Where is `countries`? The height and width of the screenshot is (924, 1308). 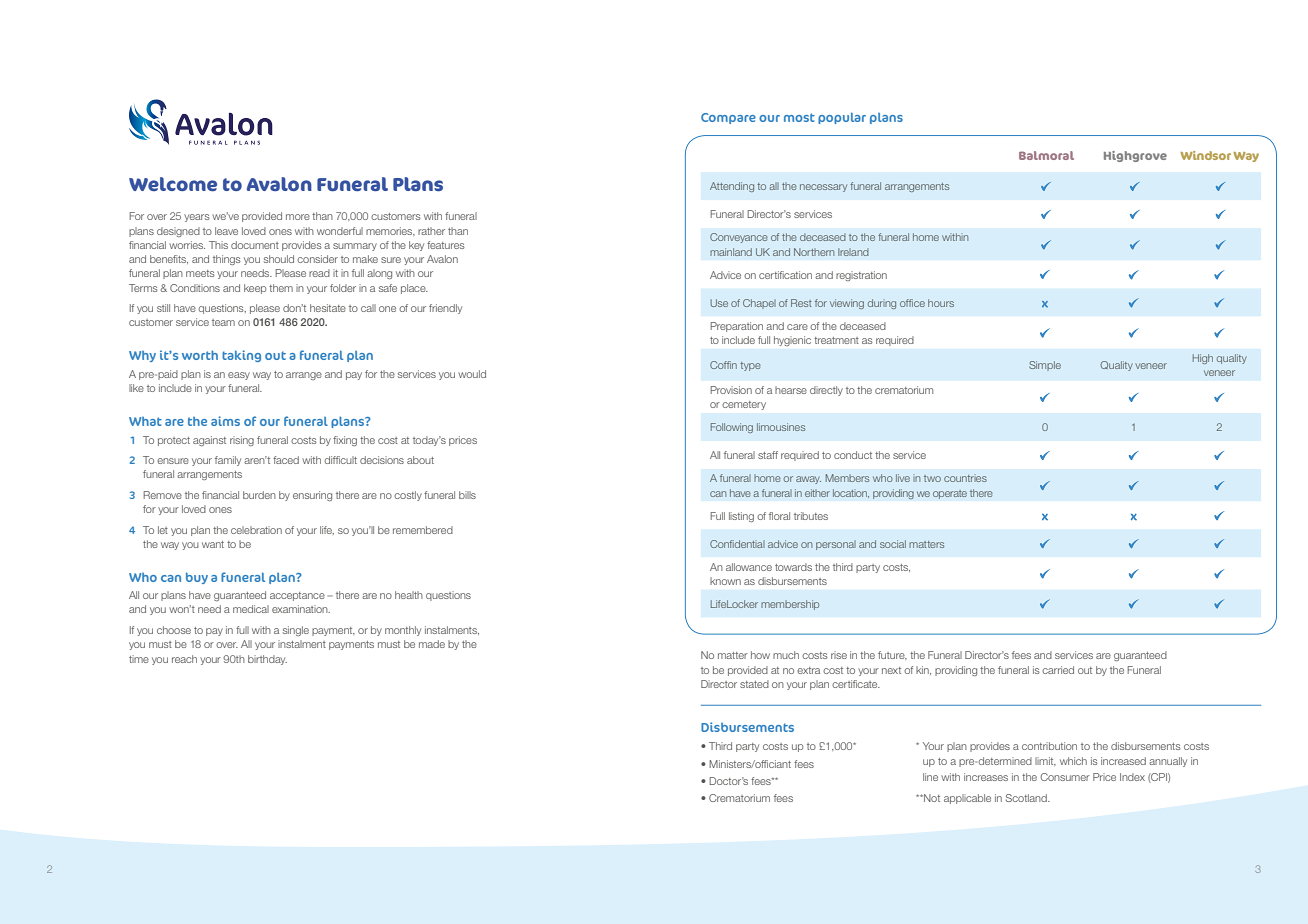
countries is located at coordinates (965, 478).
